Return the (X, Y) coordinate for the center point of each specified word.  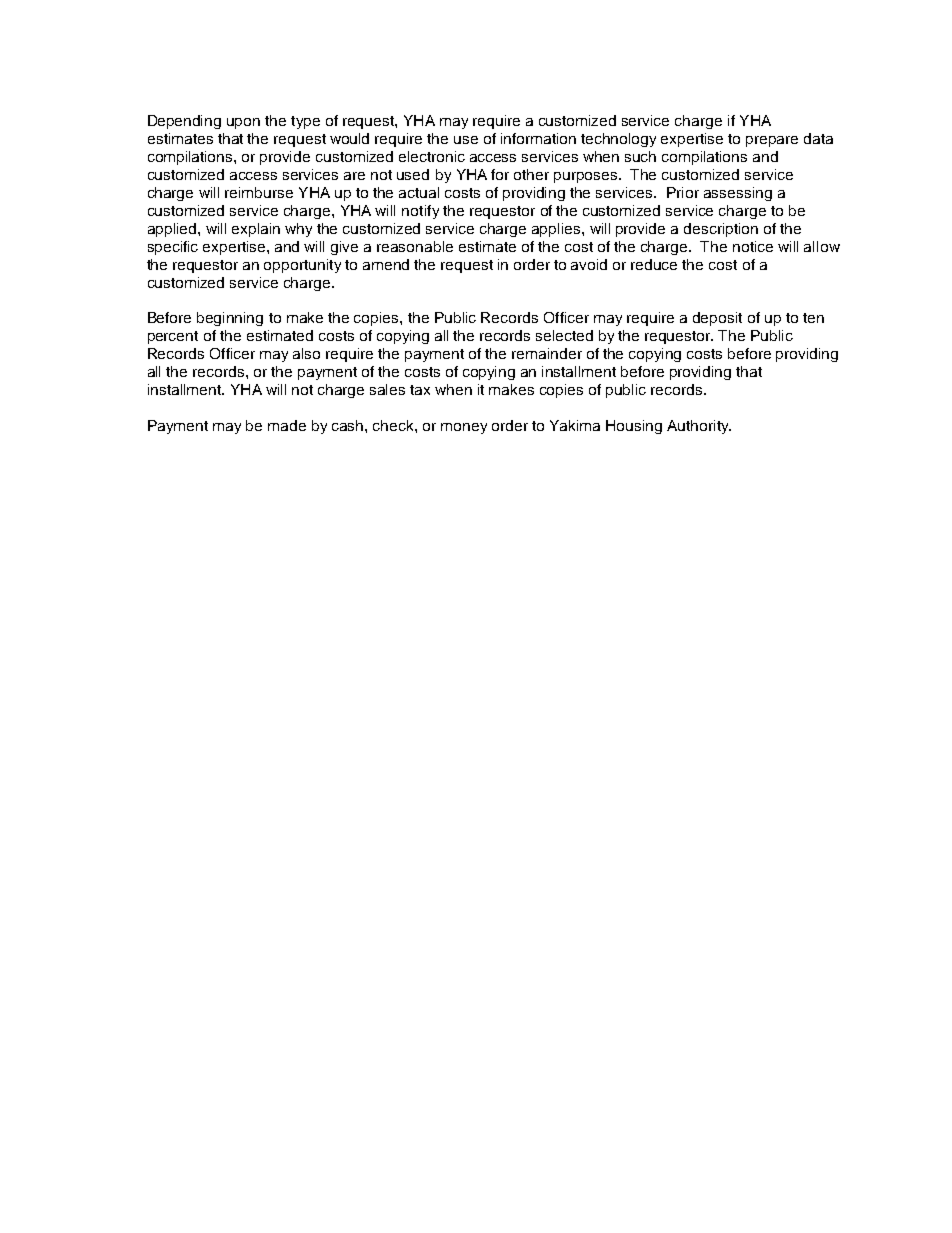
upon (243, 123)
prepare (772, 141)
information (538, 138)
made (287, 425)
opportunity (302, 266)
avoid (589, 264)
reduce (654, 264)
